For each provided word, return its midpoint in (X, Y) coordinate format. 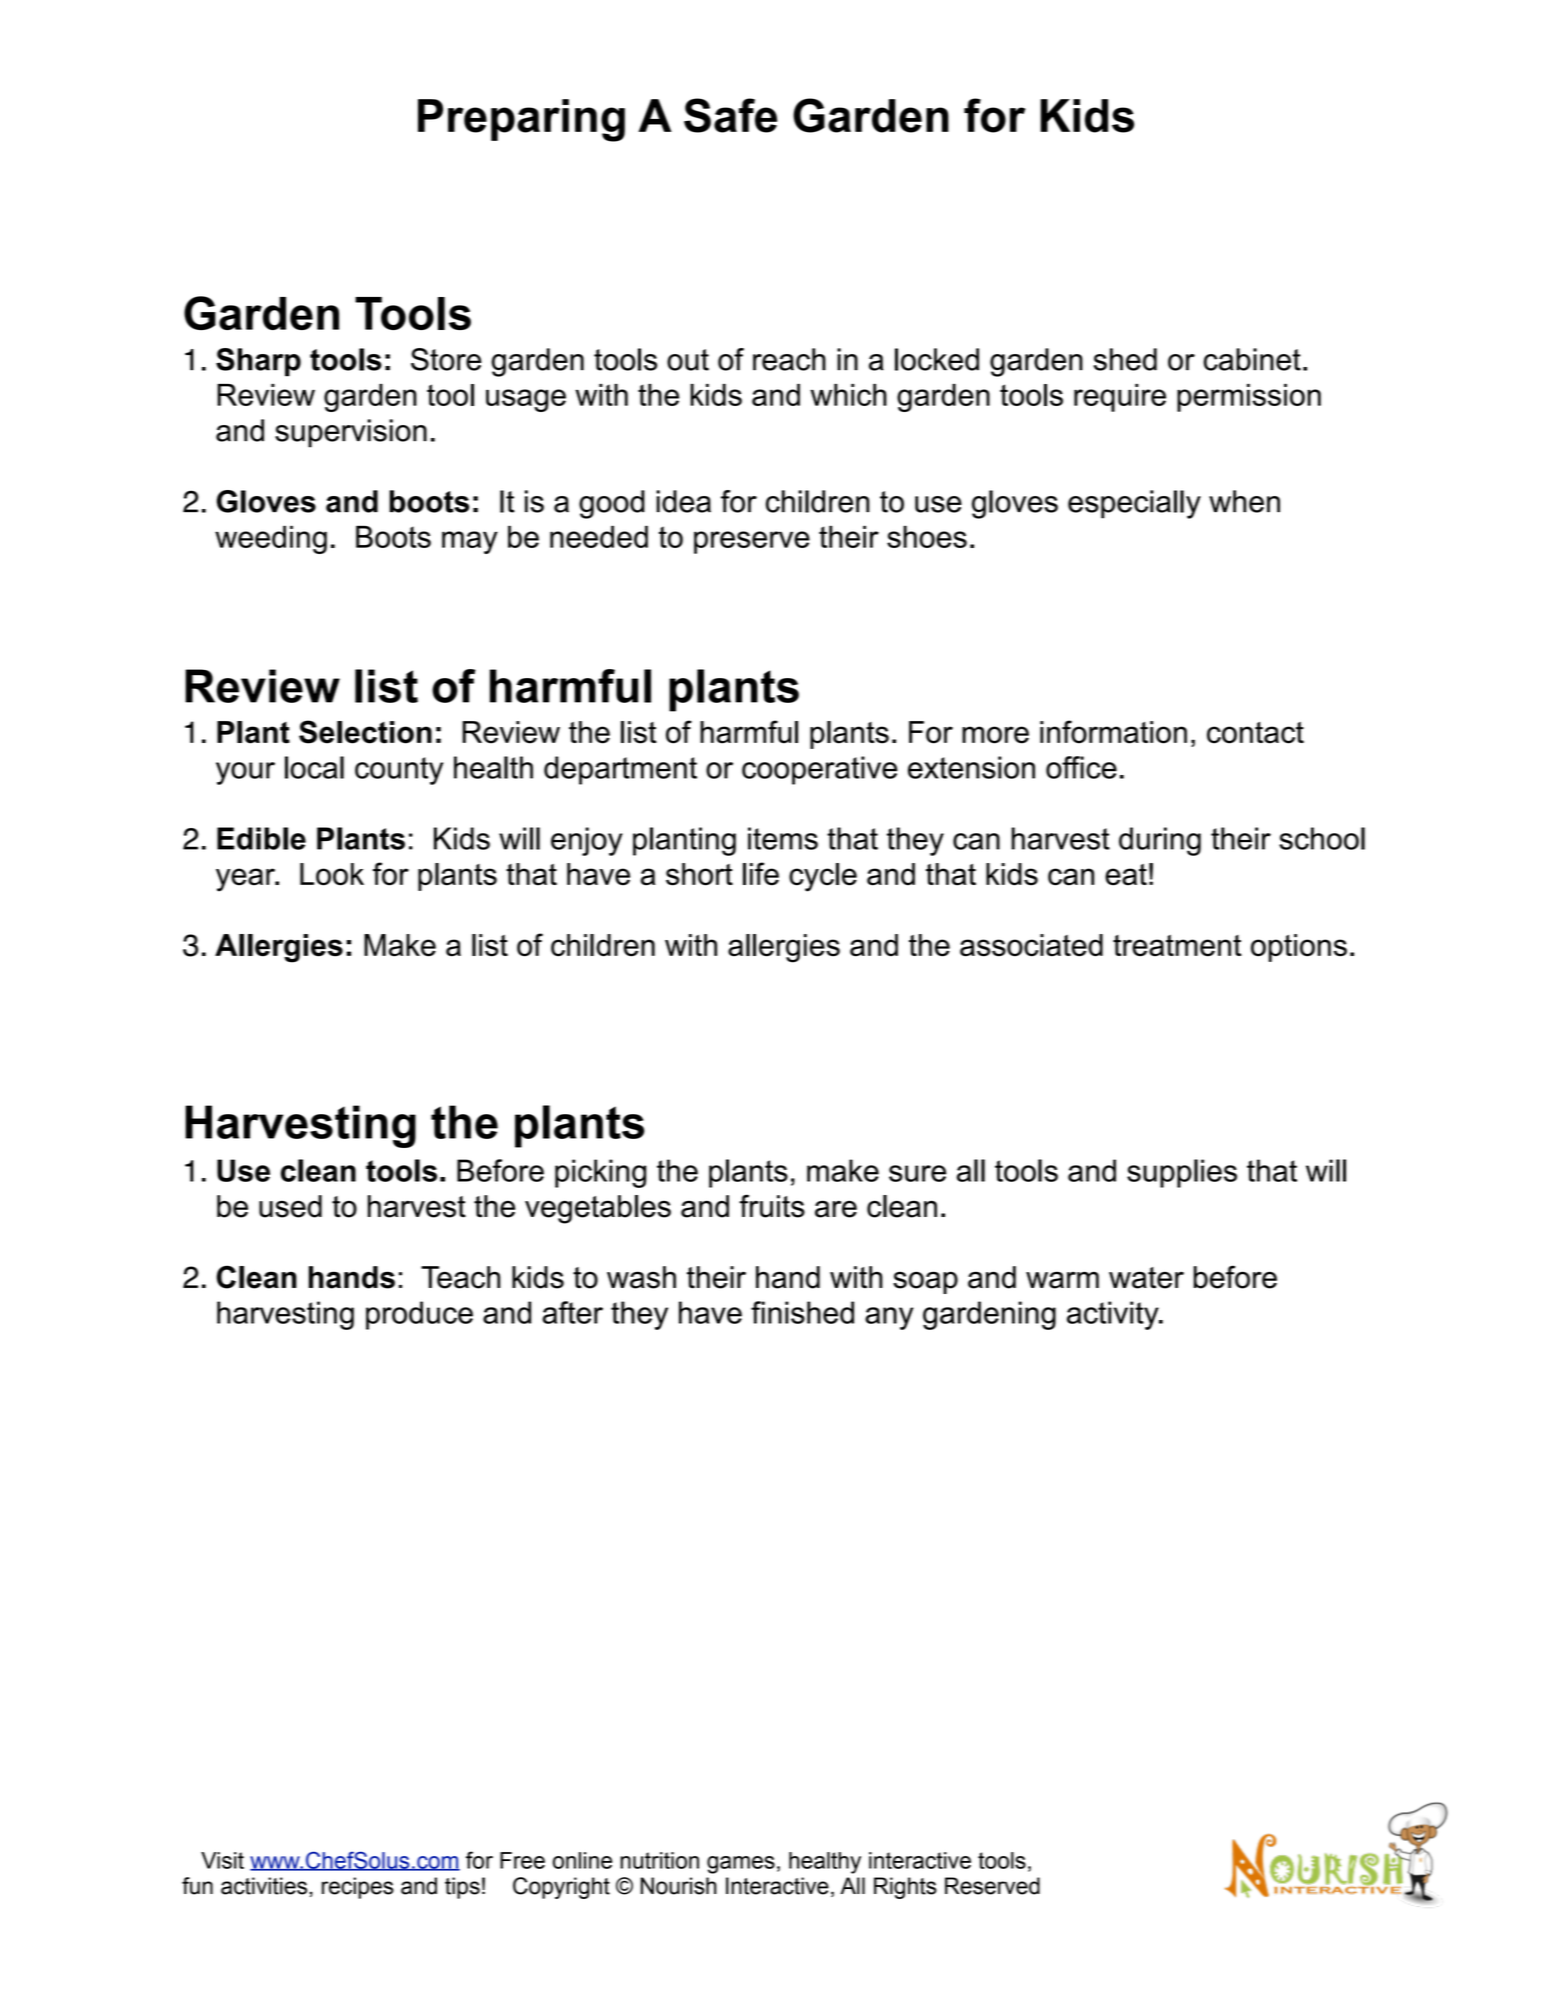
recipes (358, 1888)
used (290, 1206)
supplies (1182, 1173)
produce (419, 1315)
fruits (772, 1206)
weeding (271, 540)
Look (332, 874)
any (889, 1318)
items (783, 838)
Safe (730, 115)
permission (1249, 398)
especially (1134, 504)
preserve (752, 542)
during (1160, 841)
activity (1114, 1315)
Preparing (521, 120)
